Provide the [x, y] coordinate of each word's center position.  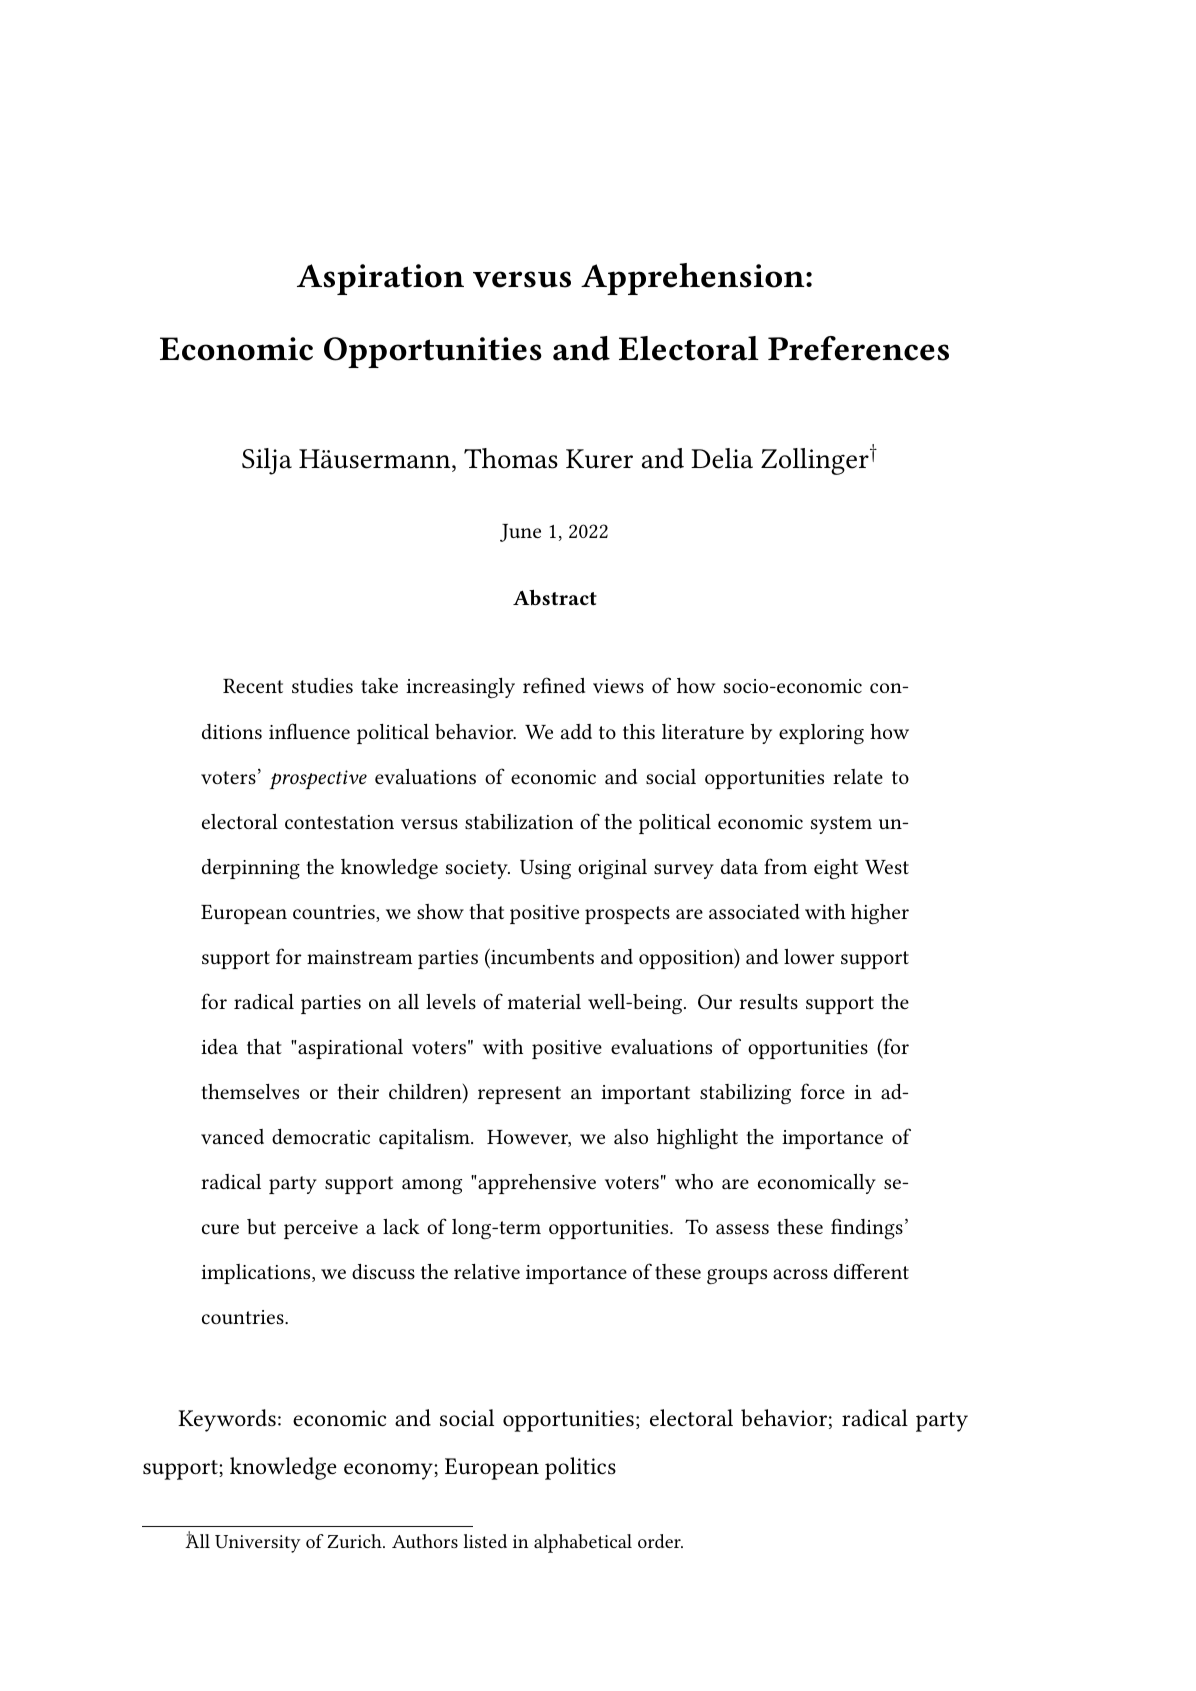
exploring [821, 734]
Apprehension [694, 279]
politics [580, 1468]
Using [545, 870]
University [258, 1544]
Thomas [511, 458]
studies [322, 685]
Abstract [555, 597]
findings [867, 1228]
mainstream [360, 957]
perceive [321, 1229]
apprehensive [536, 1184]
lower [809, 956]
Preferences [858, 348]
